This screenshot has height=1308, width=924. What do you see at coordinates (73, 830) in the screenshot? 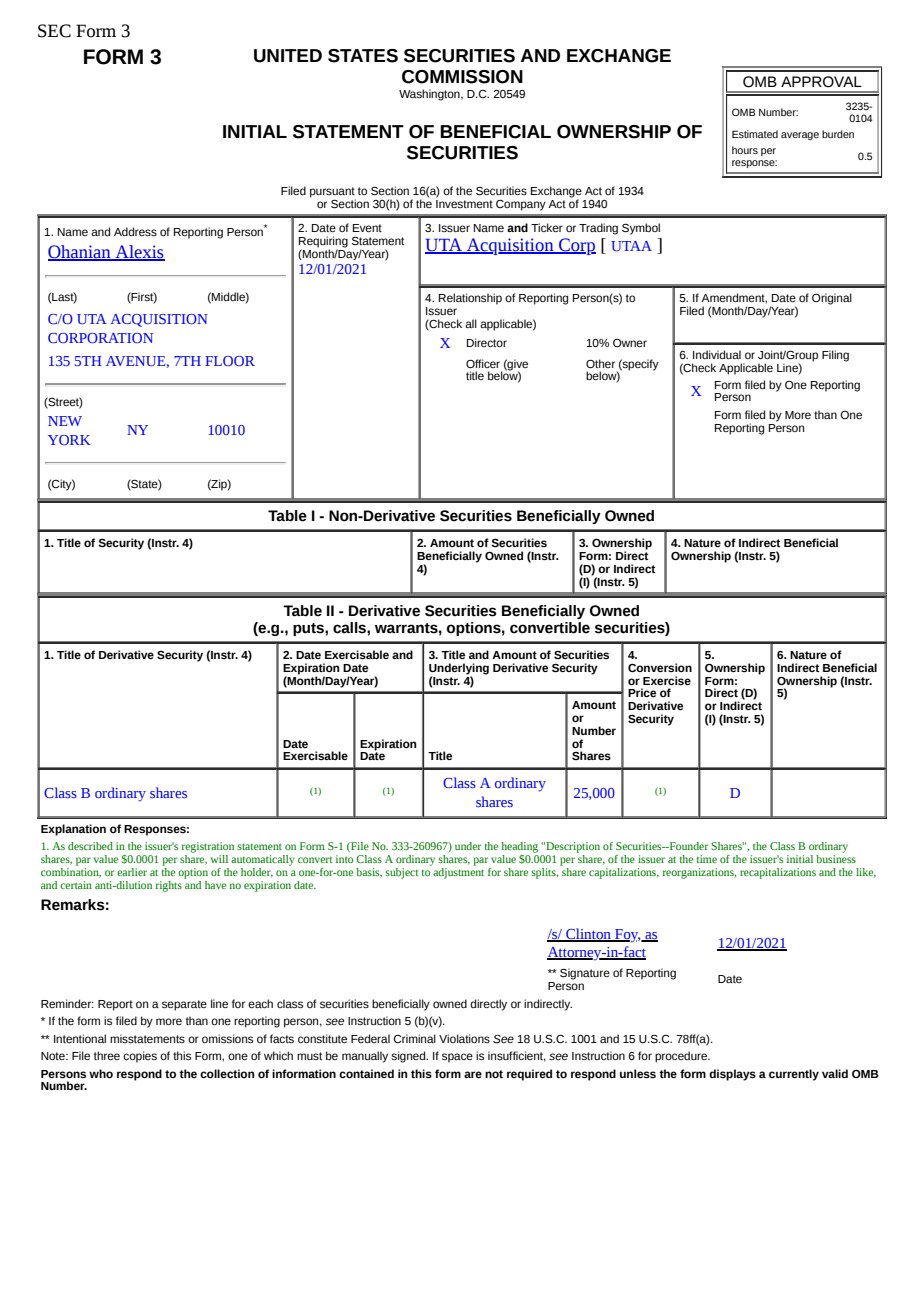
I see `Explanation` at bounding box center [73, 830].
